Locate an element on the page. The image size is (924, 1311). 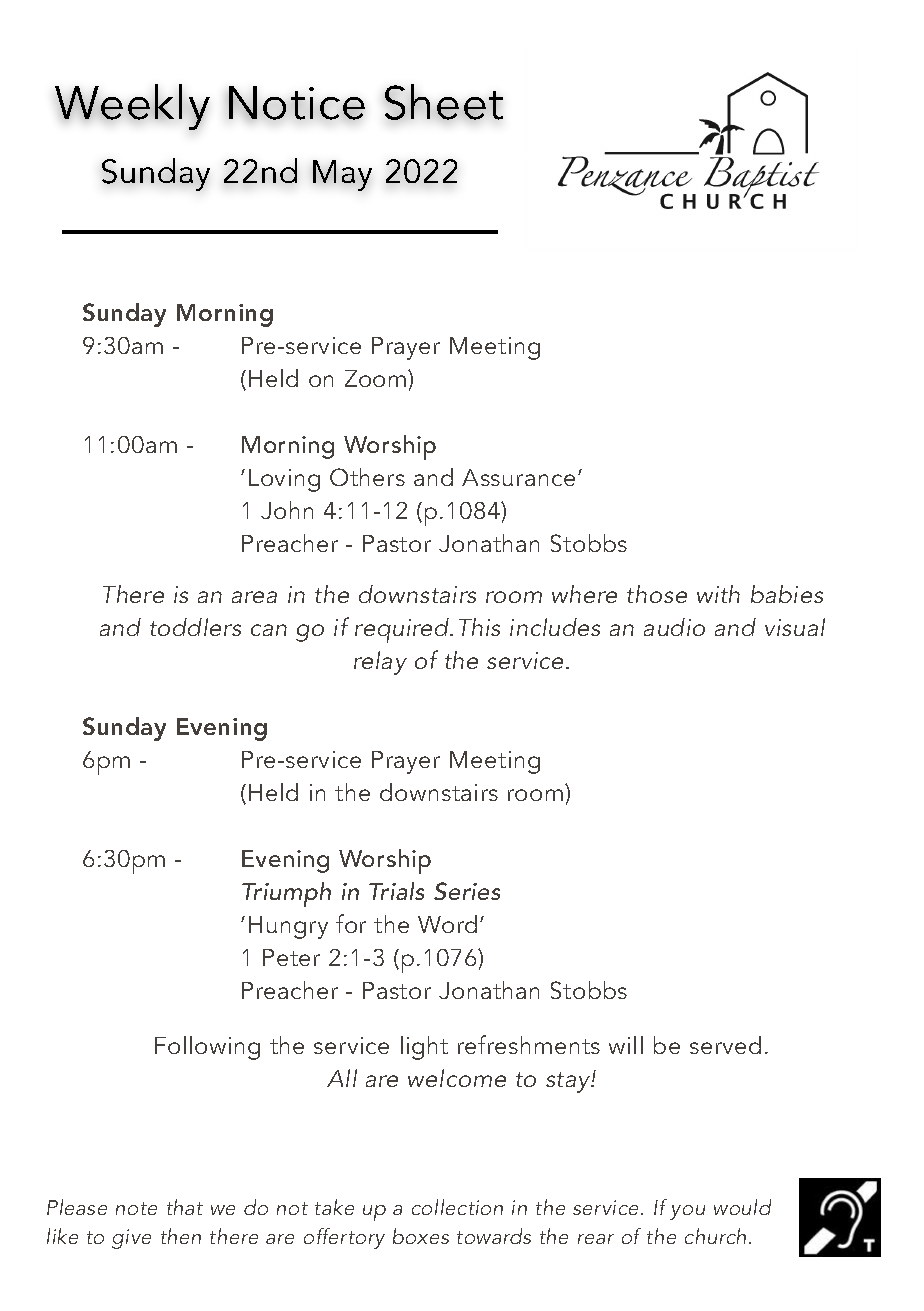
Loving is located at coordinates (284, 480).
